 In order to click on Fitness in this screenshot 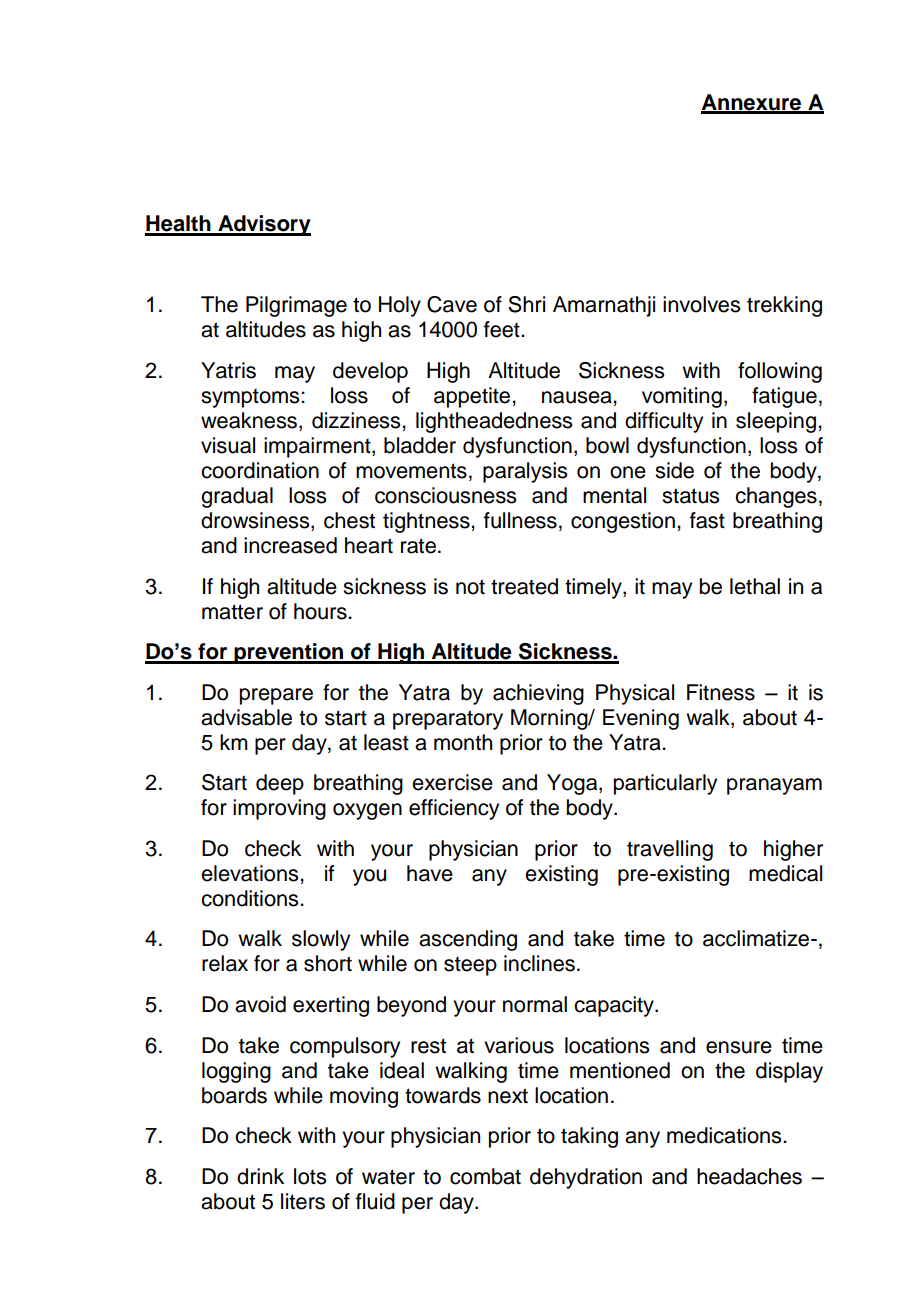, I will do `click(721, 692)`.
